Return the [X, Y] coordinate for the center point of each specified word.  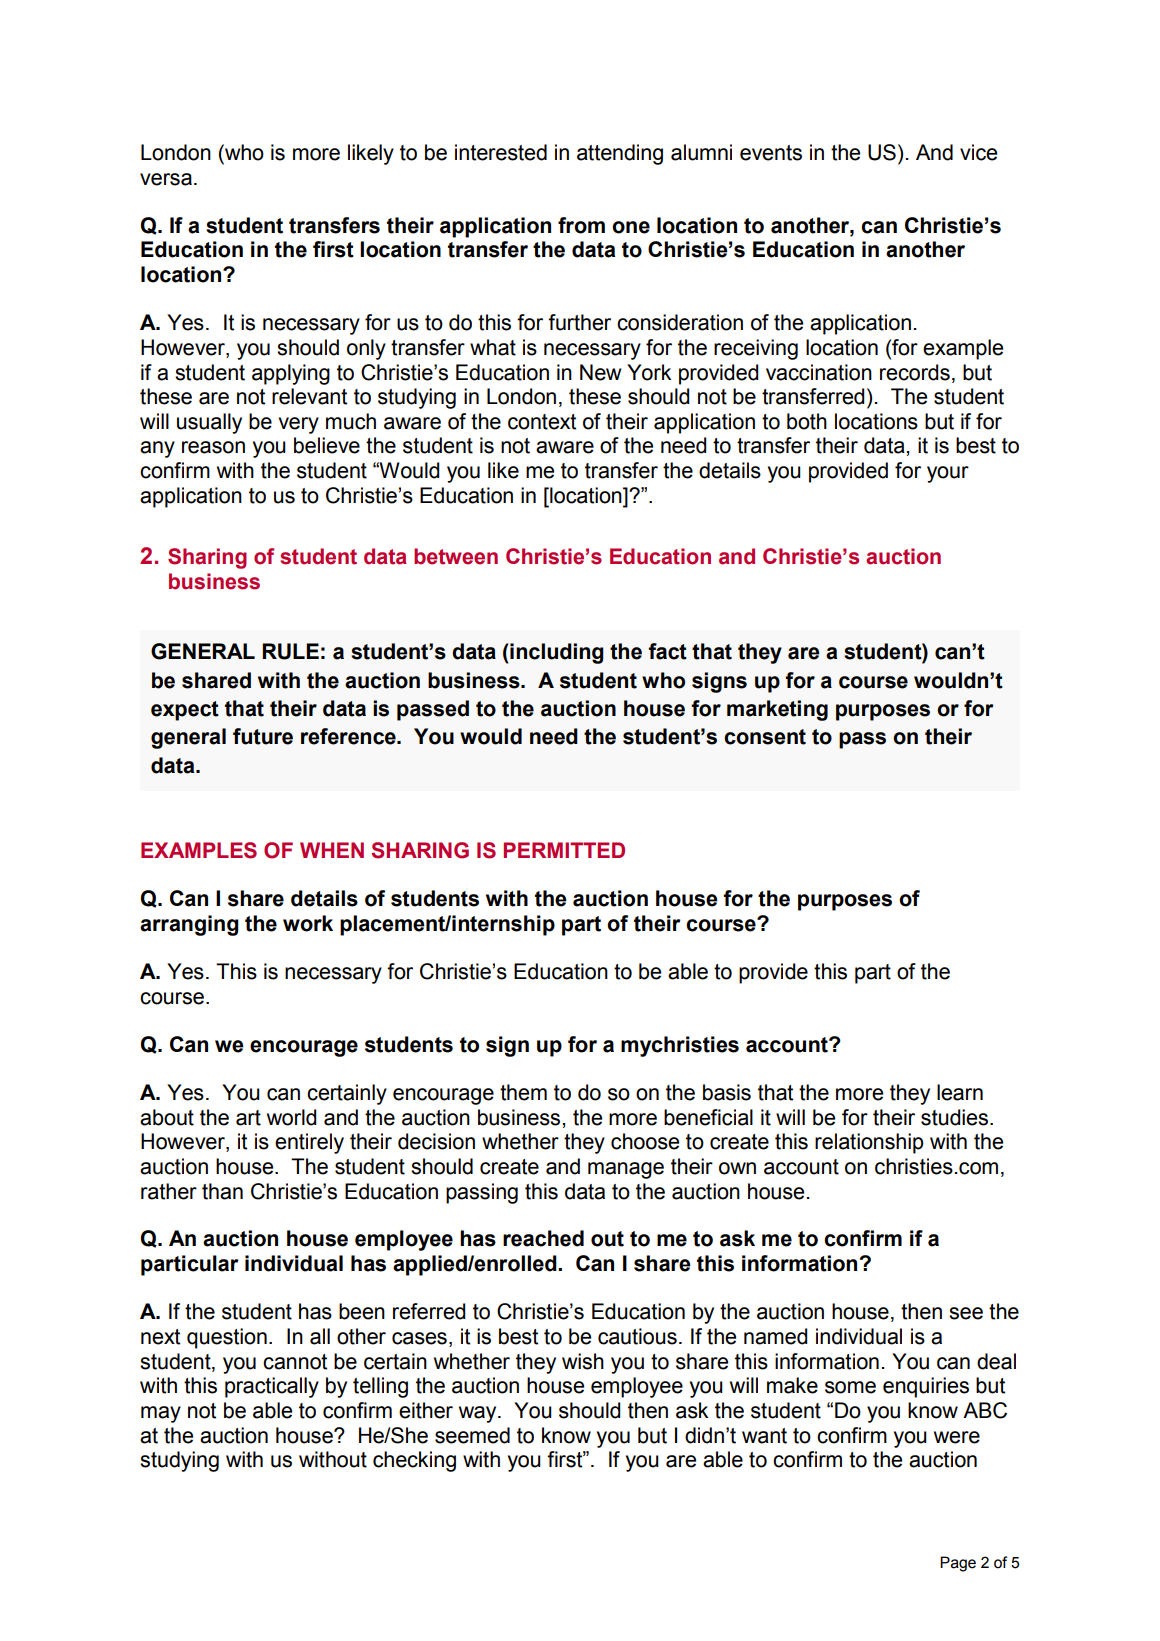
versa [166, 179]
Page [958, 1564]
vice [978, 152]
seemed [472, 1435]
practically [272, 1387]
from [581, 225]
